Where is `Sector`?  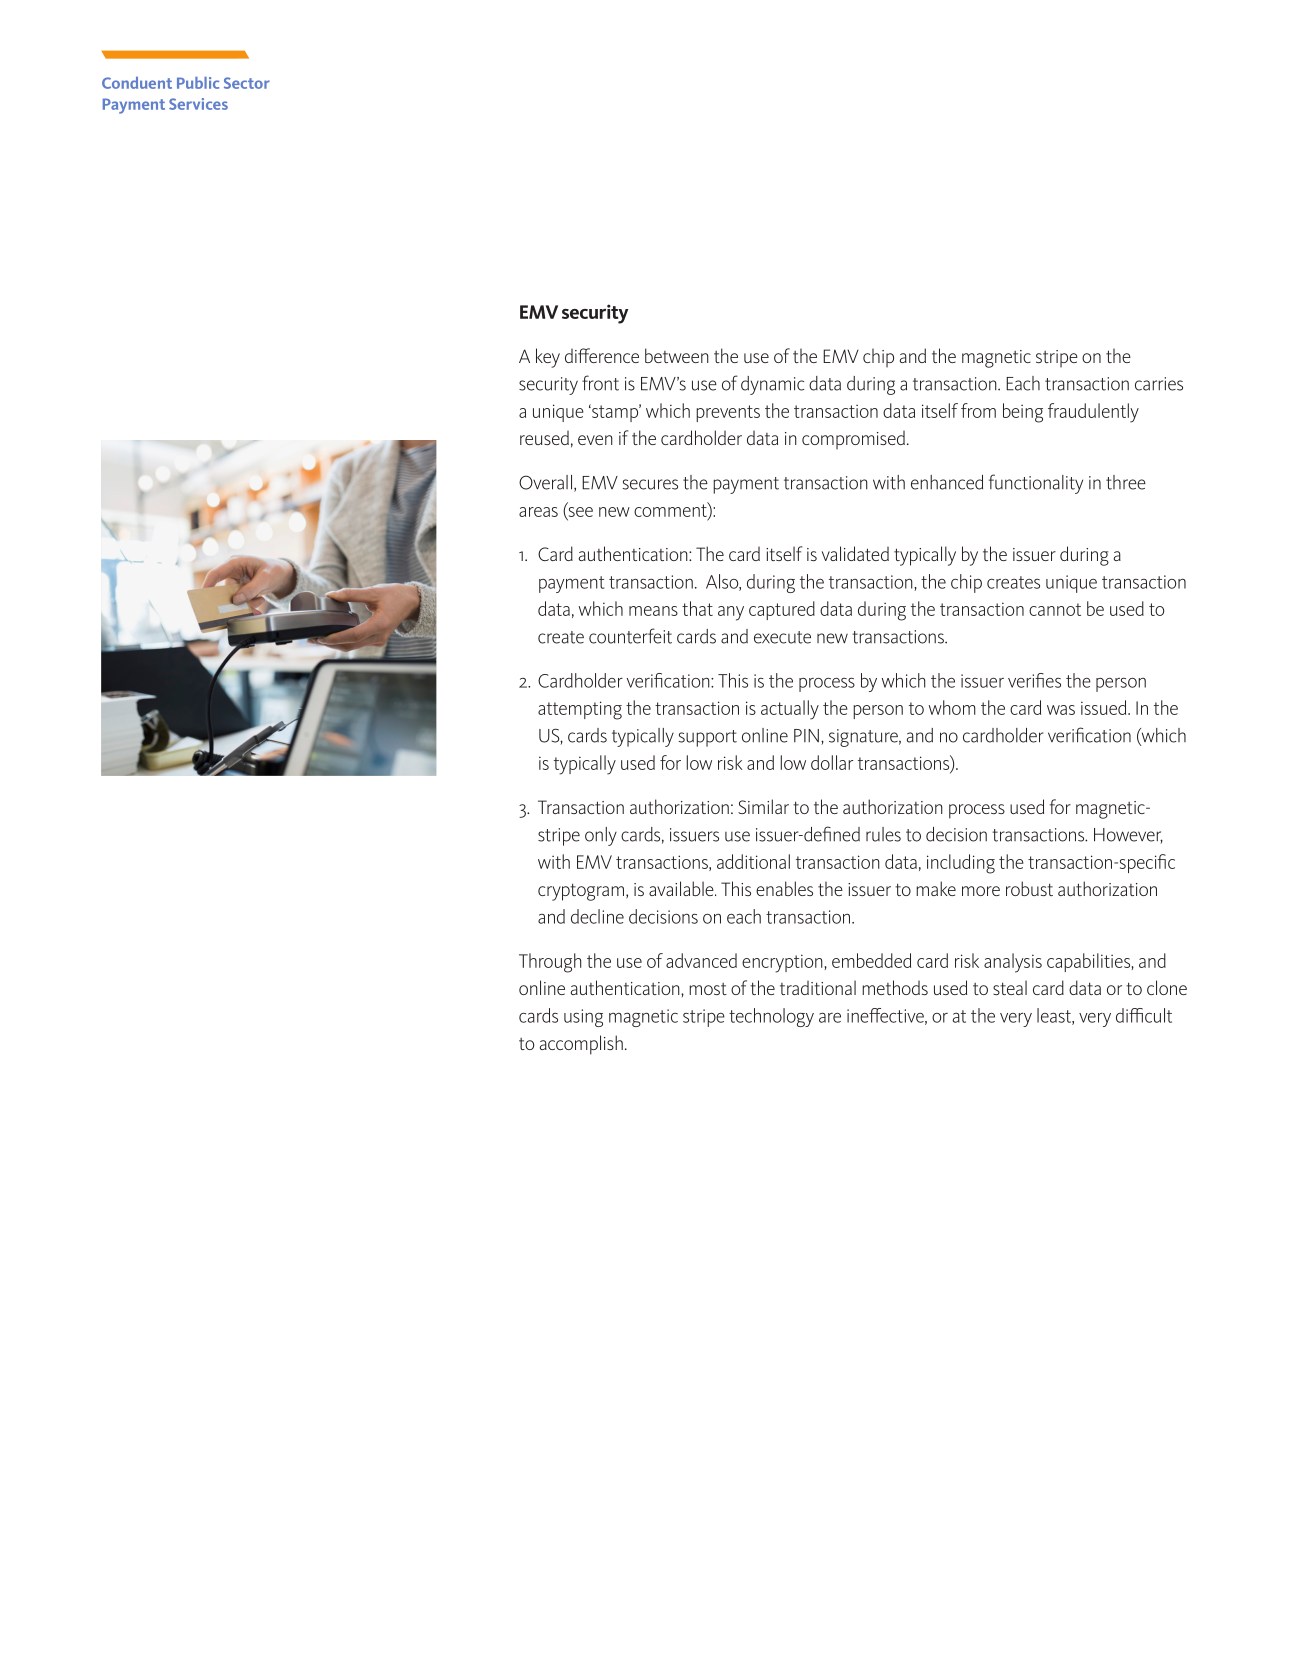 Sector is located at coordinates (247, 83).
